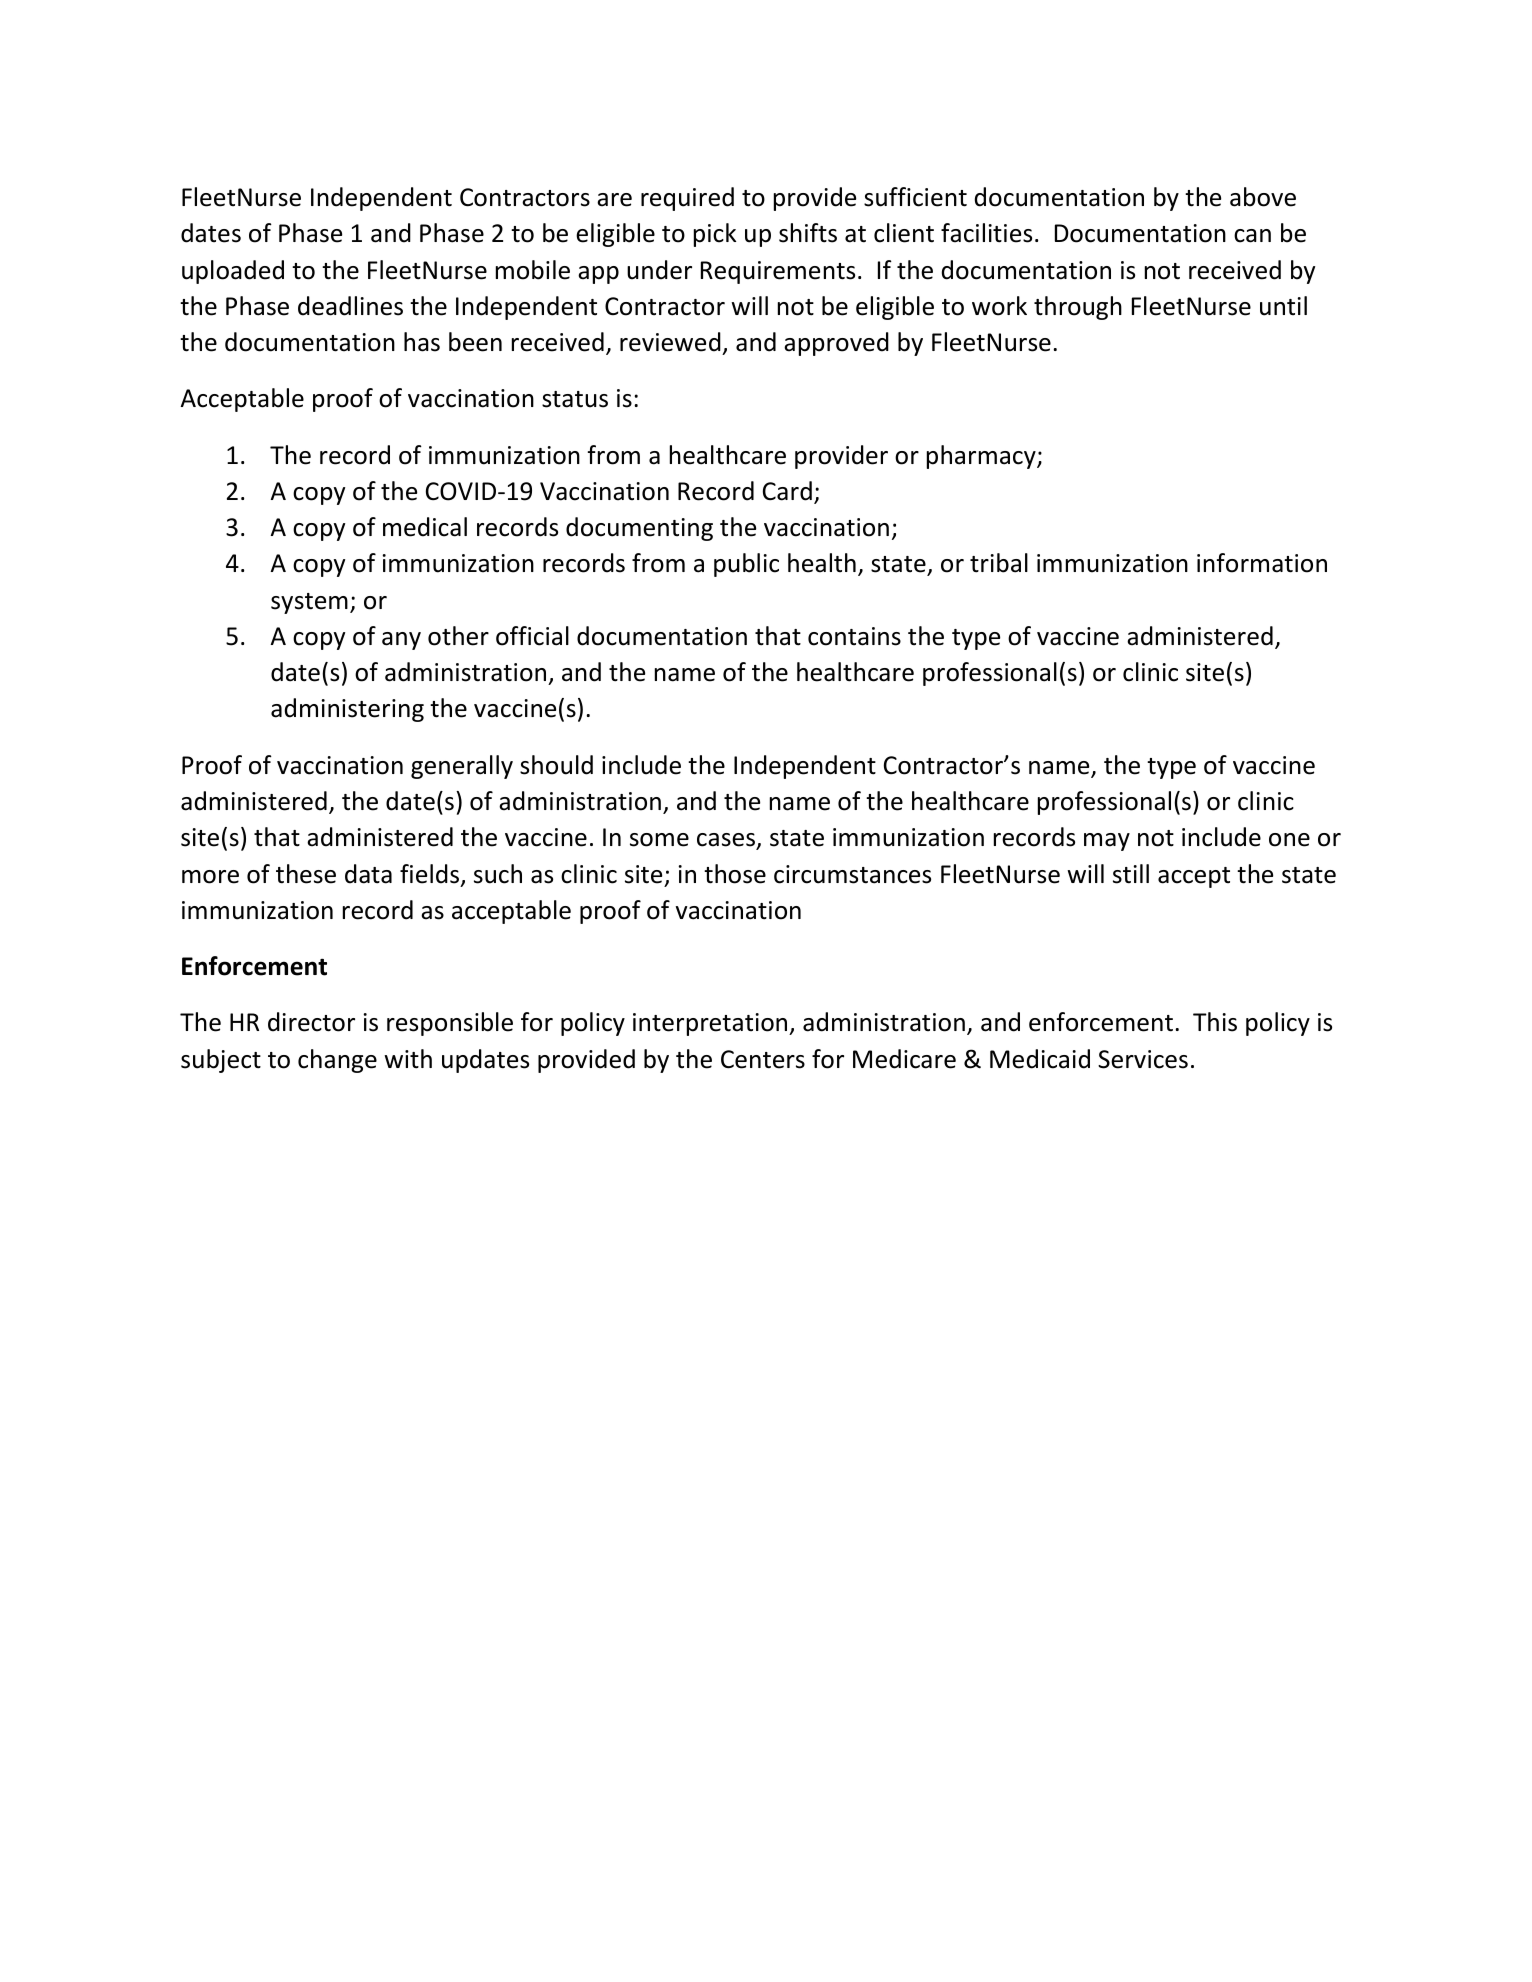 The image size is (1532, 1982). What do you see at coordinates (727, 841) in the screenshot?
I see `cases` at bounding box center [727, 841].
